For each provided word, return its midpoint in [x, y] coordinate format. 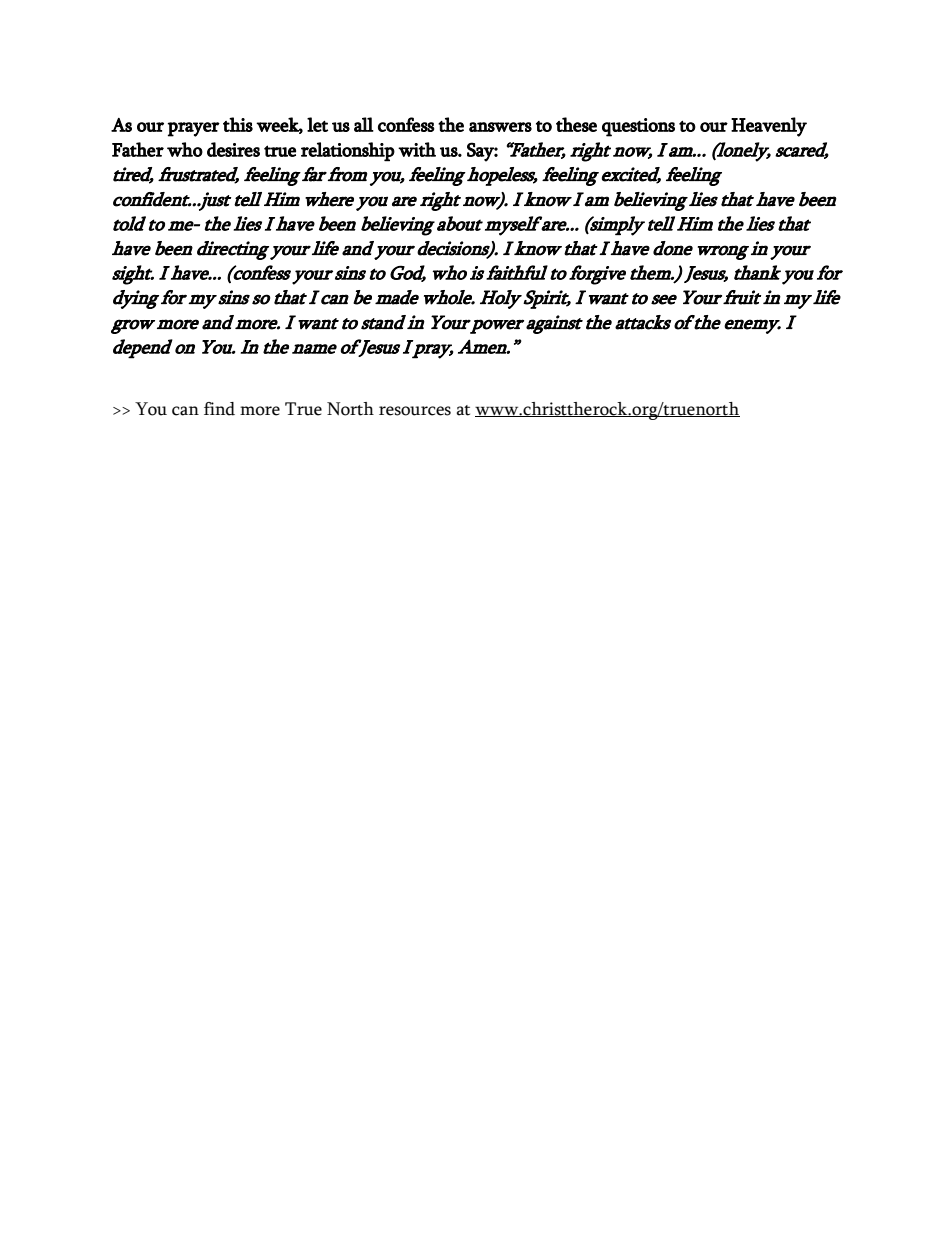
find [219, 409]
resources [415, 411]
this [238, 124]
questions [638, 127]
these [576, 124]
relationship [348, 152]
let [317, 124]
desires [233, 149]
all [364, 124]
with [417, 149]
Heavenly [769, 127]
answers [500, 127]
